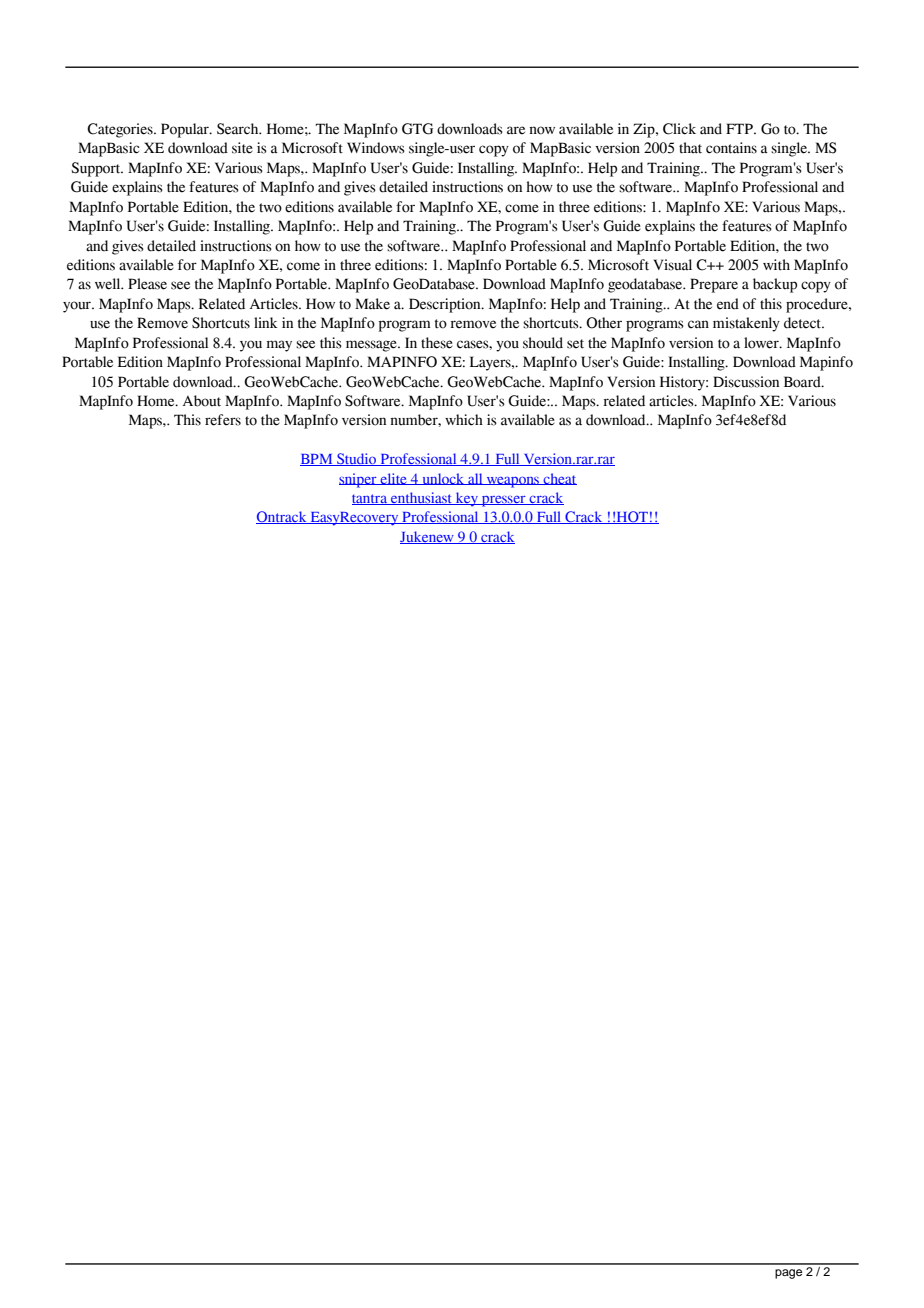  I want to click on key, so click(467, 499).
